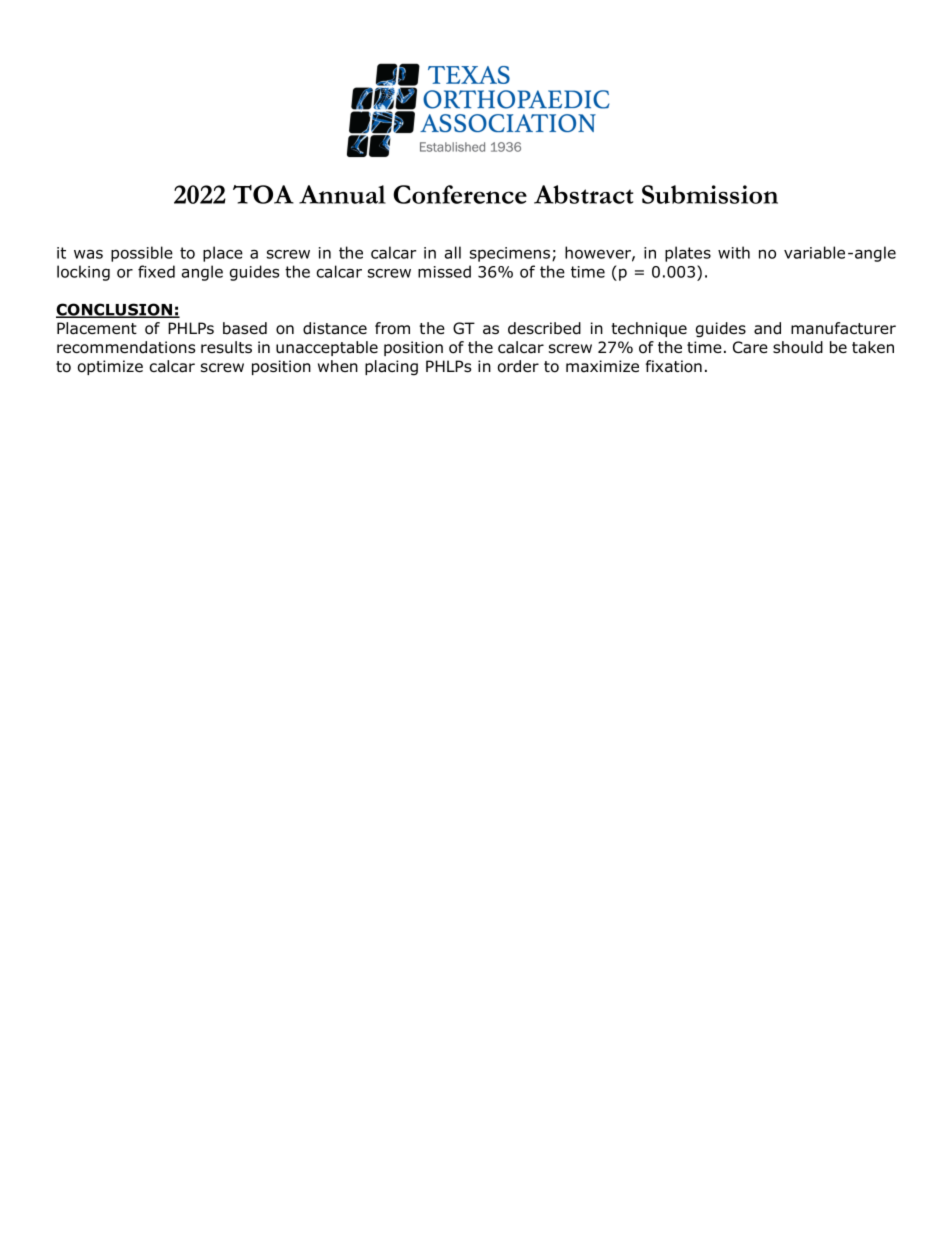 Image resolution: width=952 pixels, height=1233 pixels. What do you see at coordinates (263, 194) in the page?
I see `TOA` at bounding box center [263, 194].
